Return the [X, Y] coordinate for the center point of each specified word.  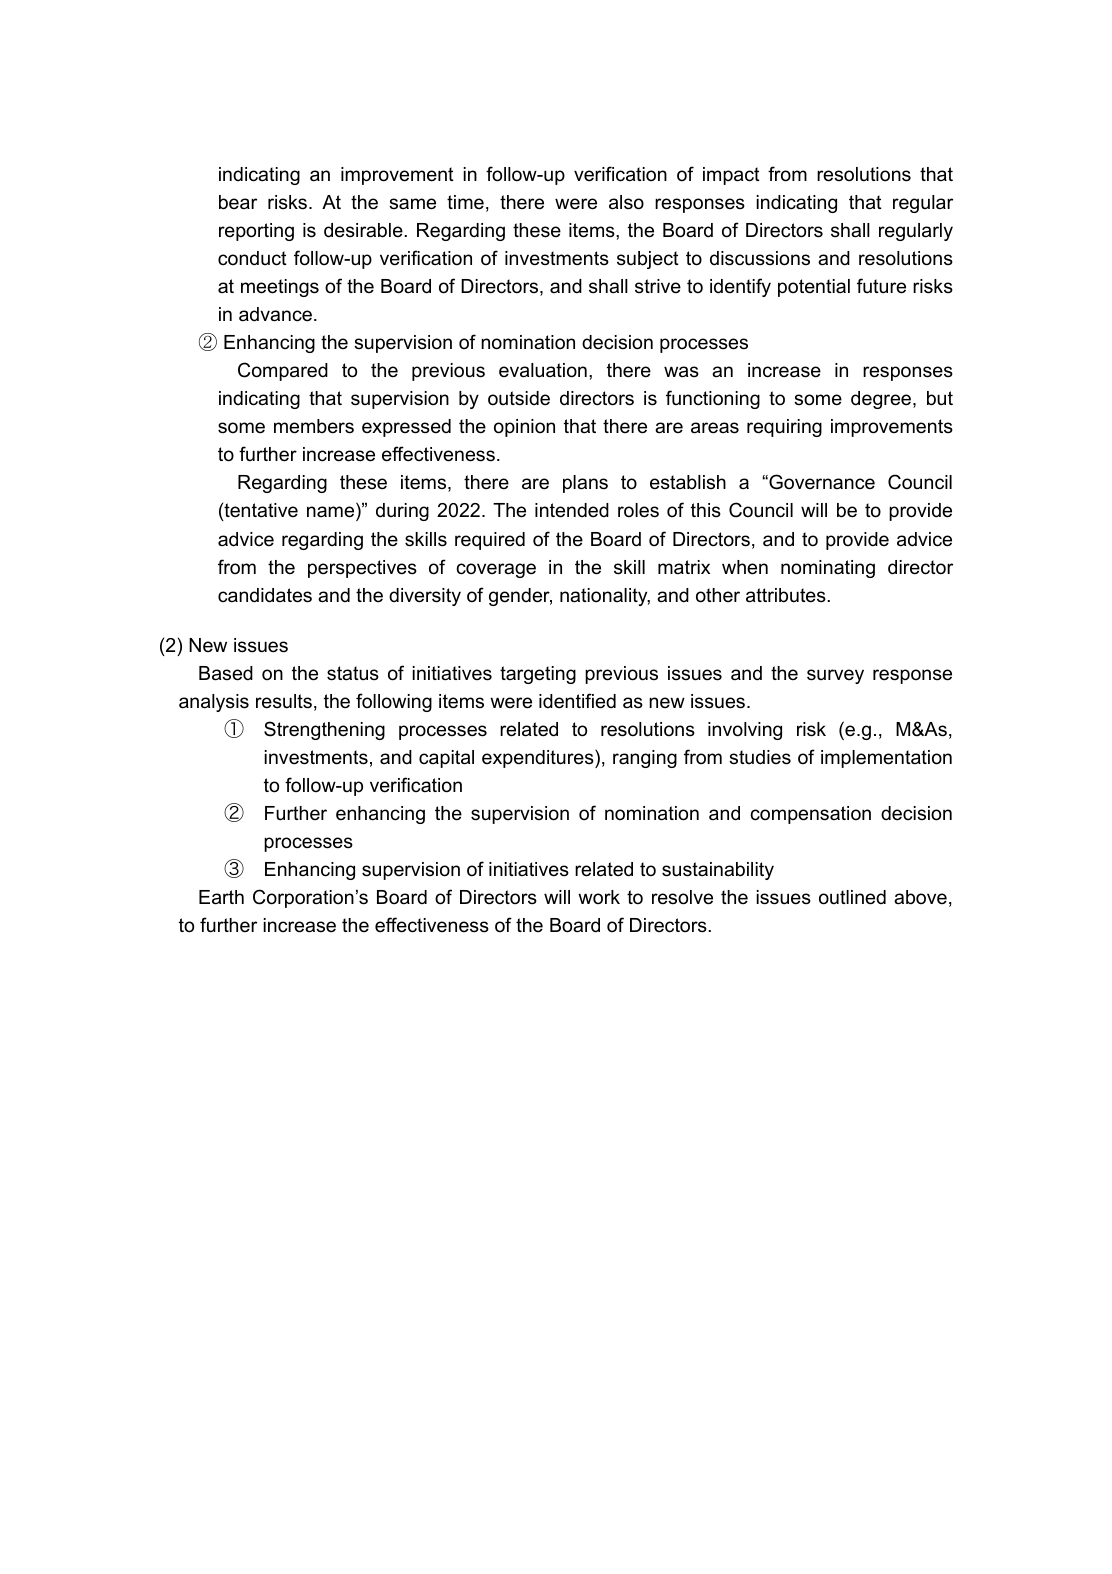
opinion [524, 428]
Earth [221, 897]
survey [835, 676]
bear [238, 202]
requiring [784, 428]
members [314, 426]
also [626, 202]
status [353, 673]
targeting [538, 675]
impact [731, 176]
